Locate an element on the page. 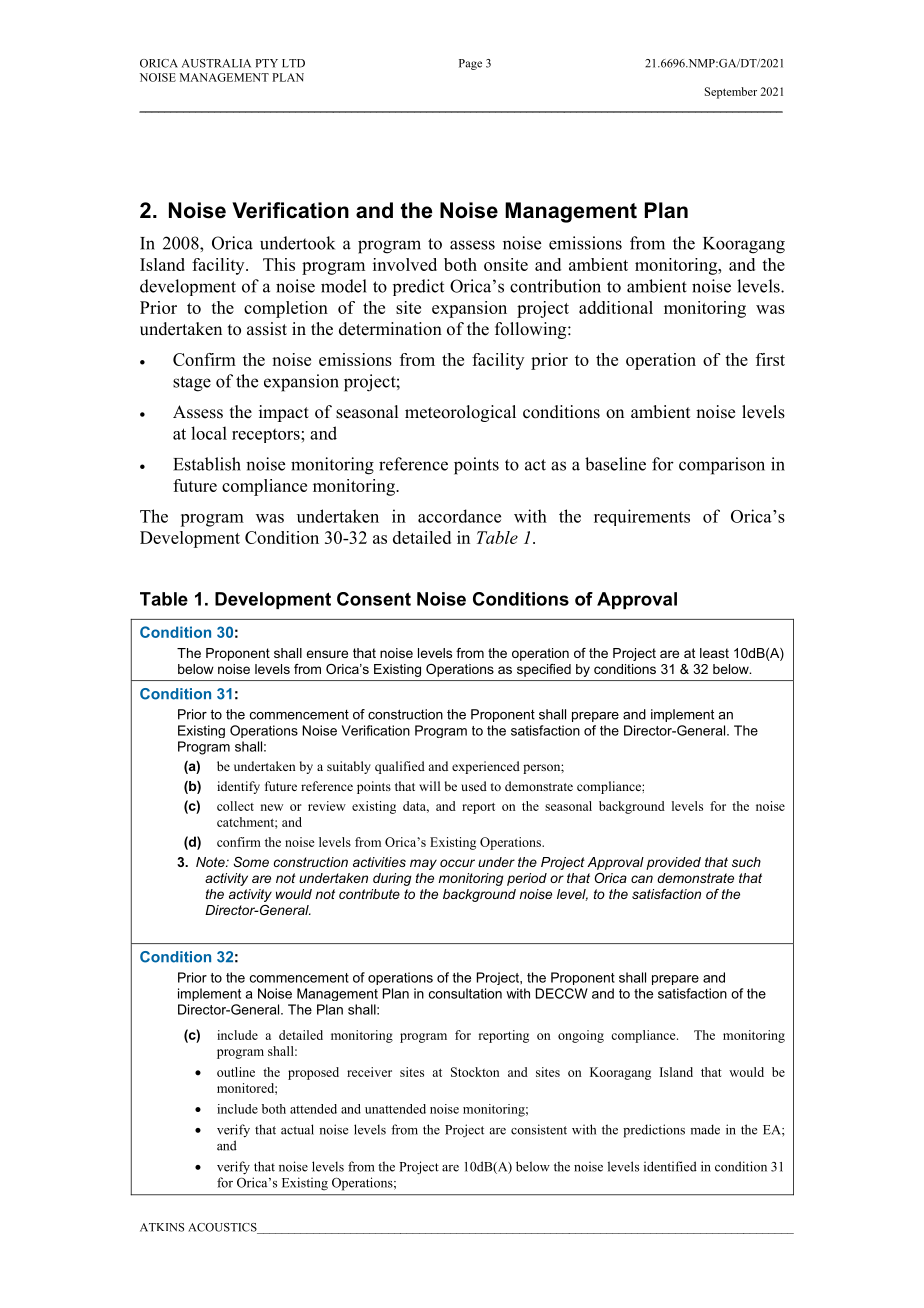 This image has width=924, height=1308. Page is located at coordinates (470, 64).
